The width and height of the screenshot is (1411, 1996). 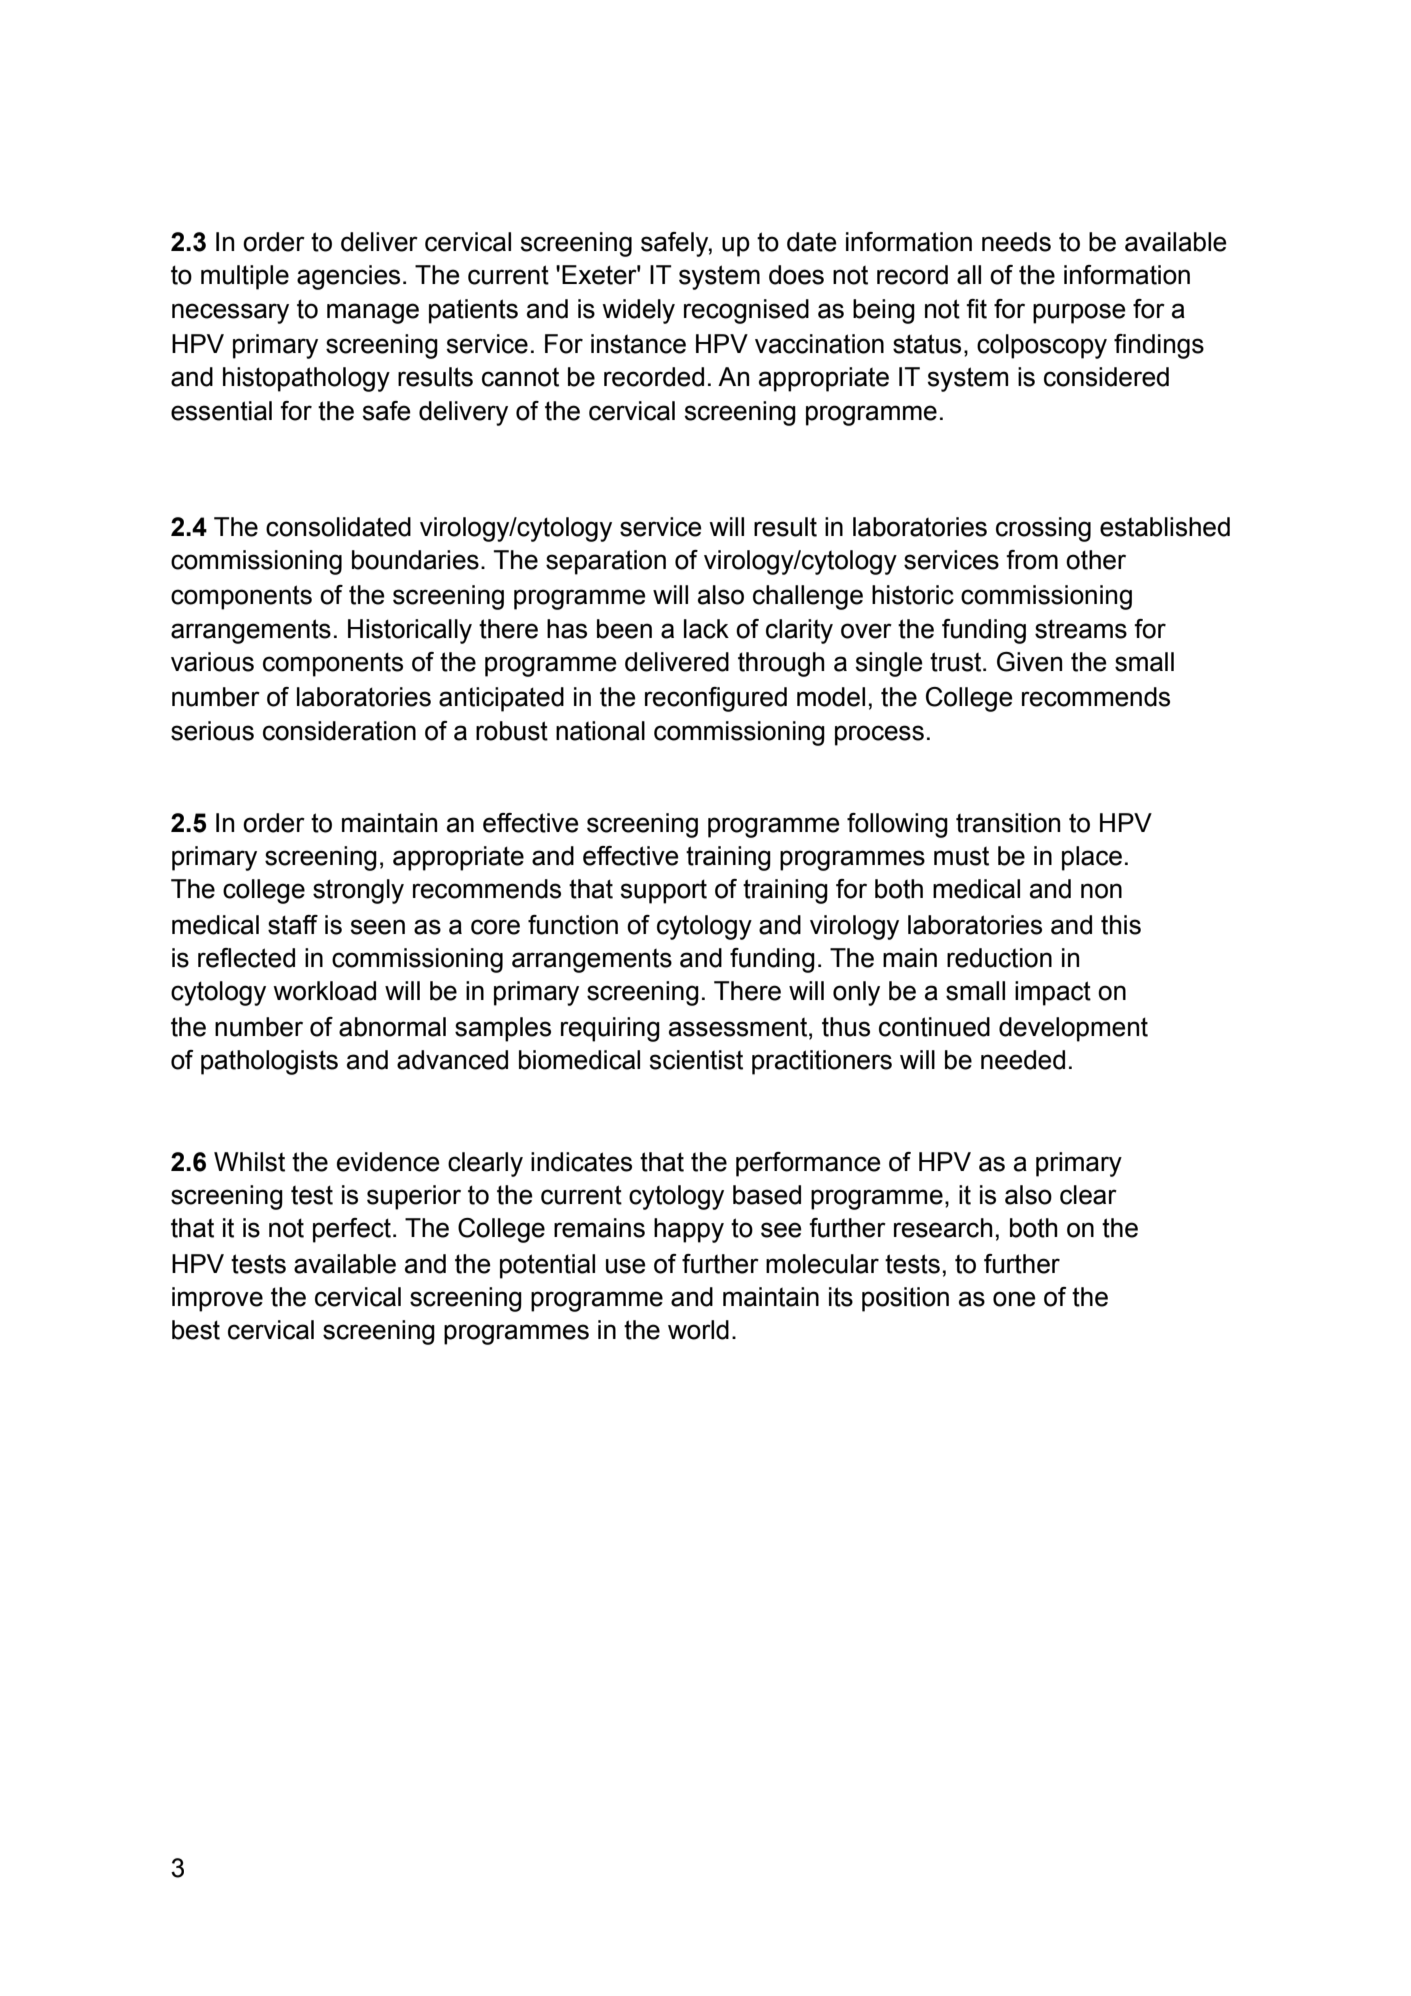 What do you see at coordinates (1016, 242) in the screenshot?
I see `needs` at bounding box center [1016, 242].
